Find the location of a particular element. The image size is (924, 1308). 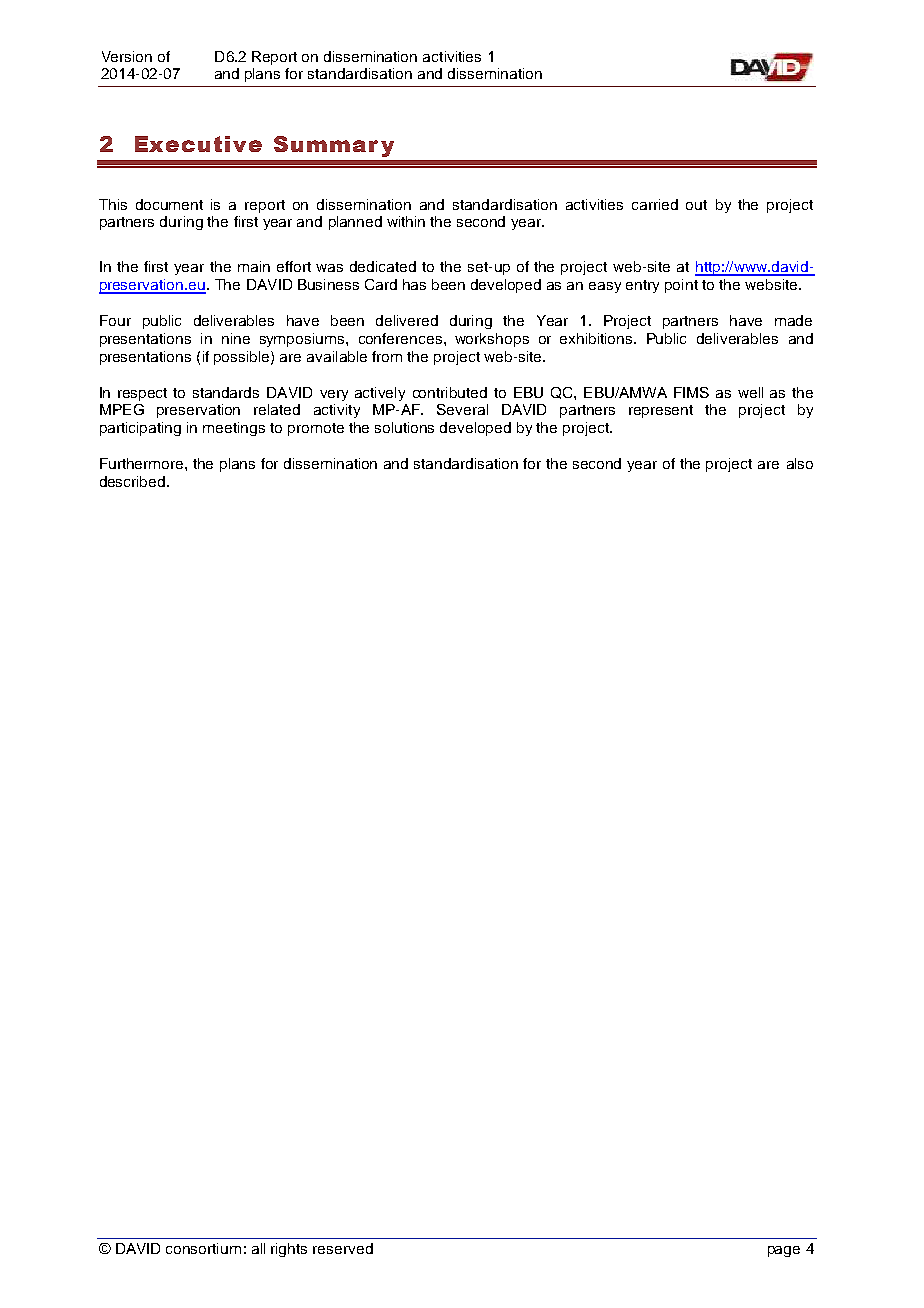

rights is located at coordinates (289, 1250).
